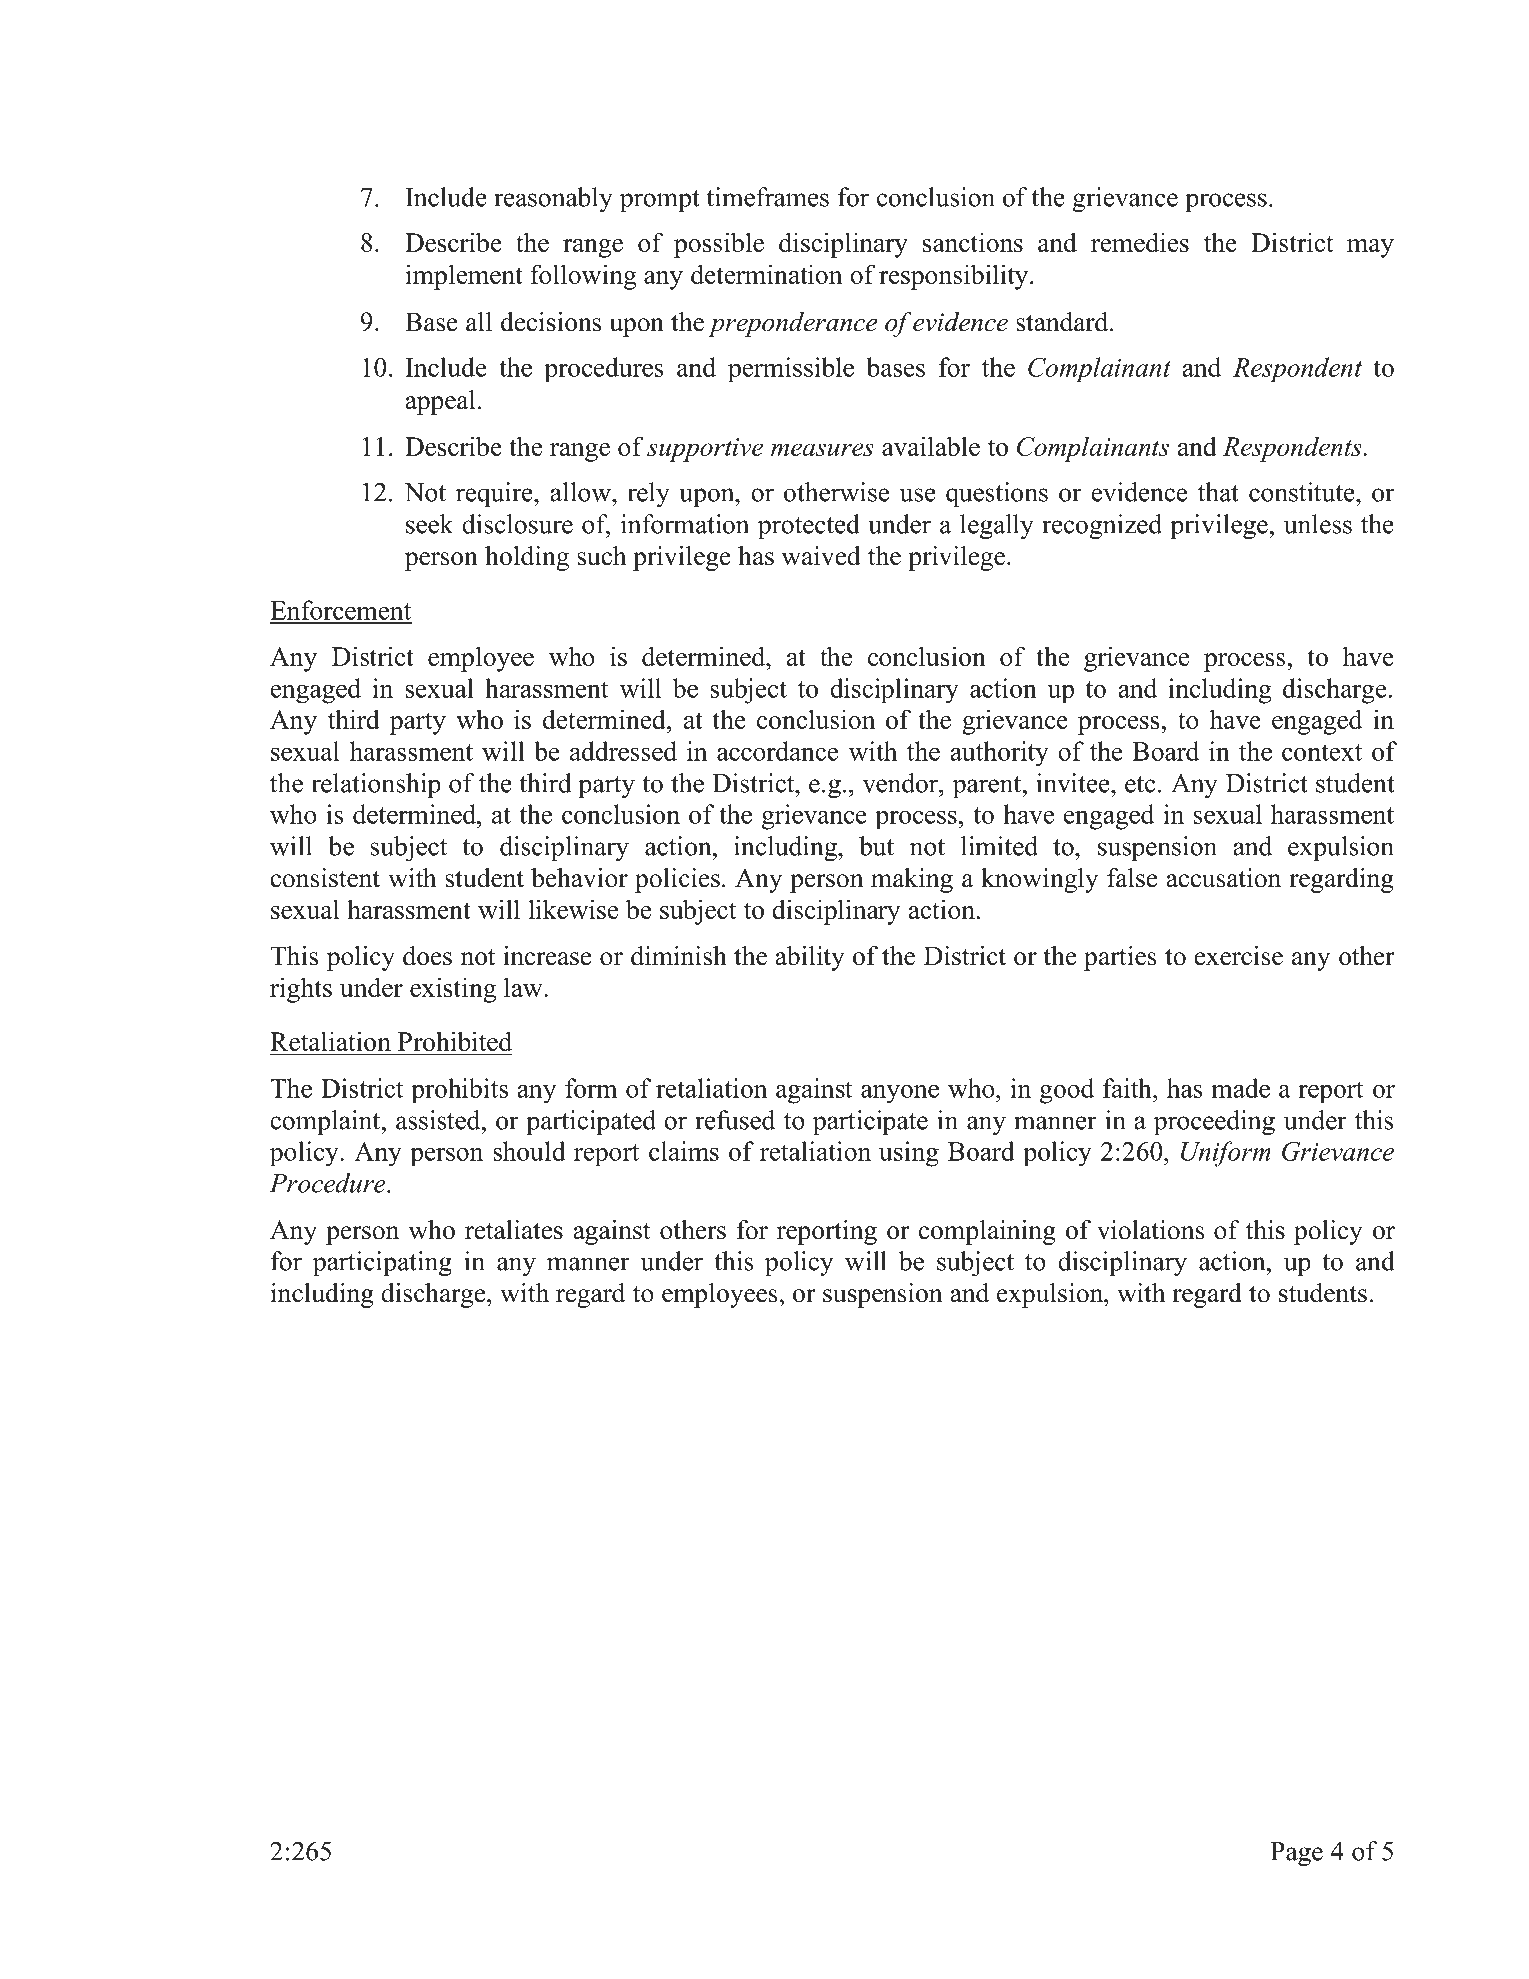 The image size is (1529, 1979). What do you see at coordinates (382, 1263) in the screenshot?
I see `participating` at bounding box center [382, 1263].
